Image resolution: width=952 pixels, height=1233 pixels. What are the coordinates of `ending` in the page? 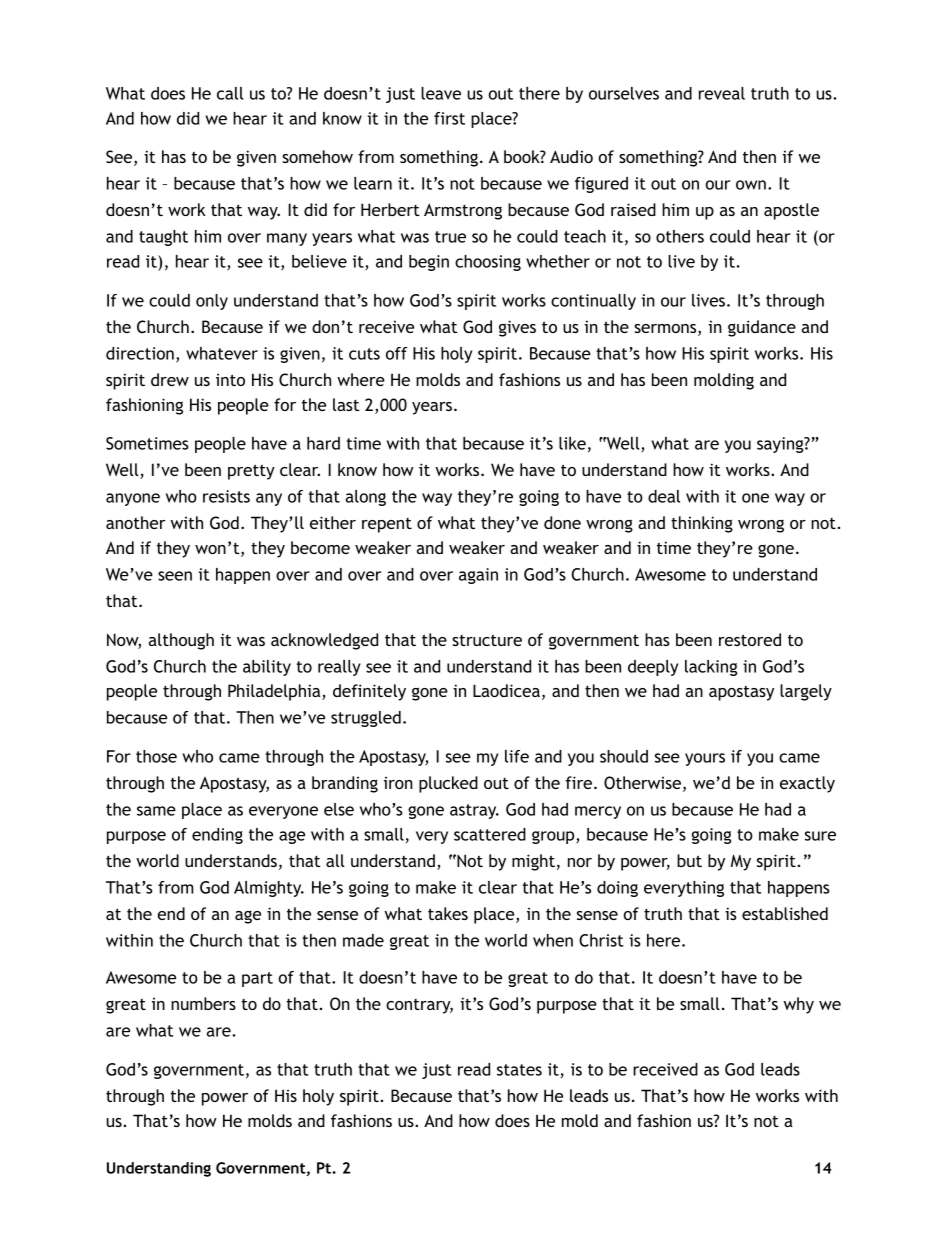 It's located at (217, 836).
